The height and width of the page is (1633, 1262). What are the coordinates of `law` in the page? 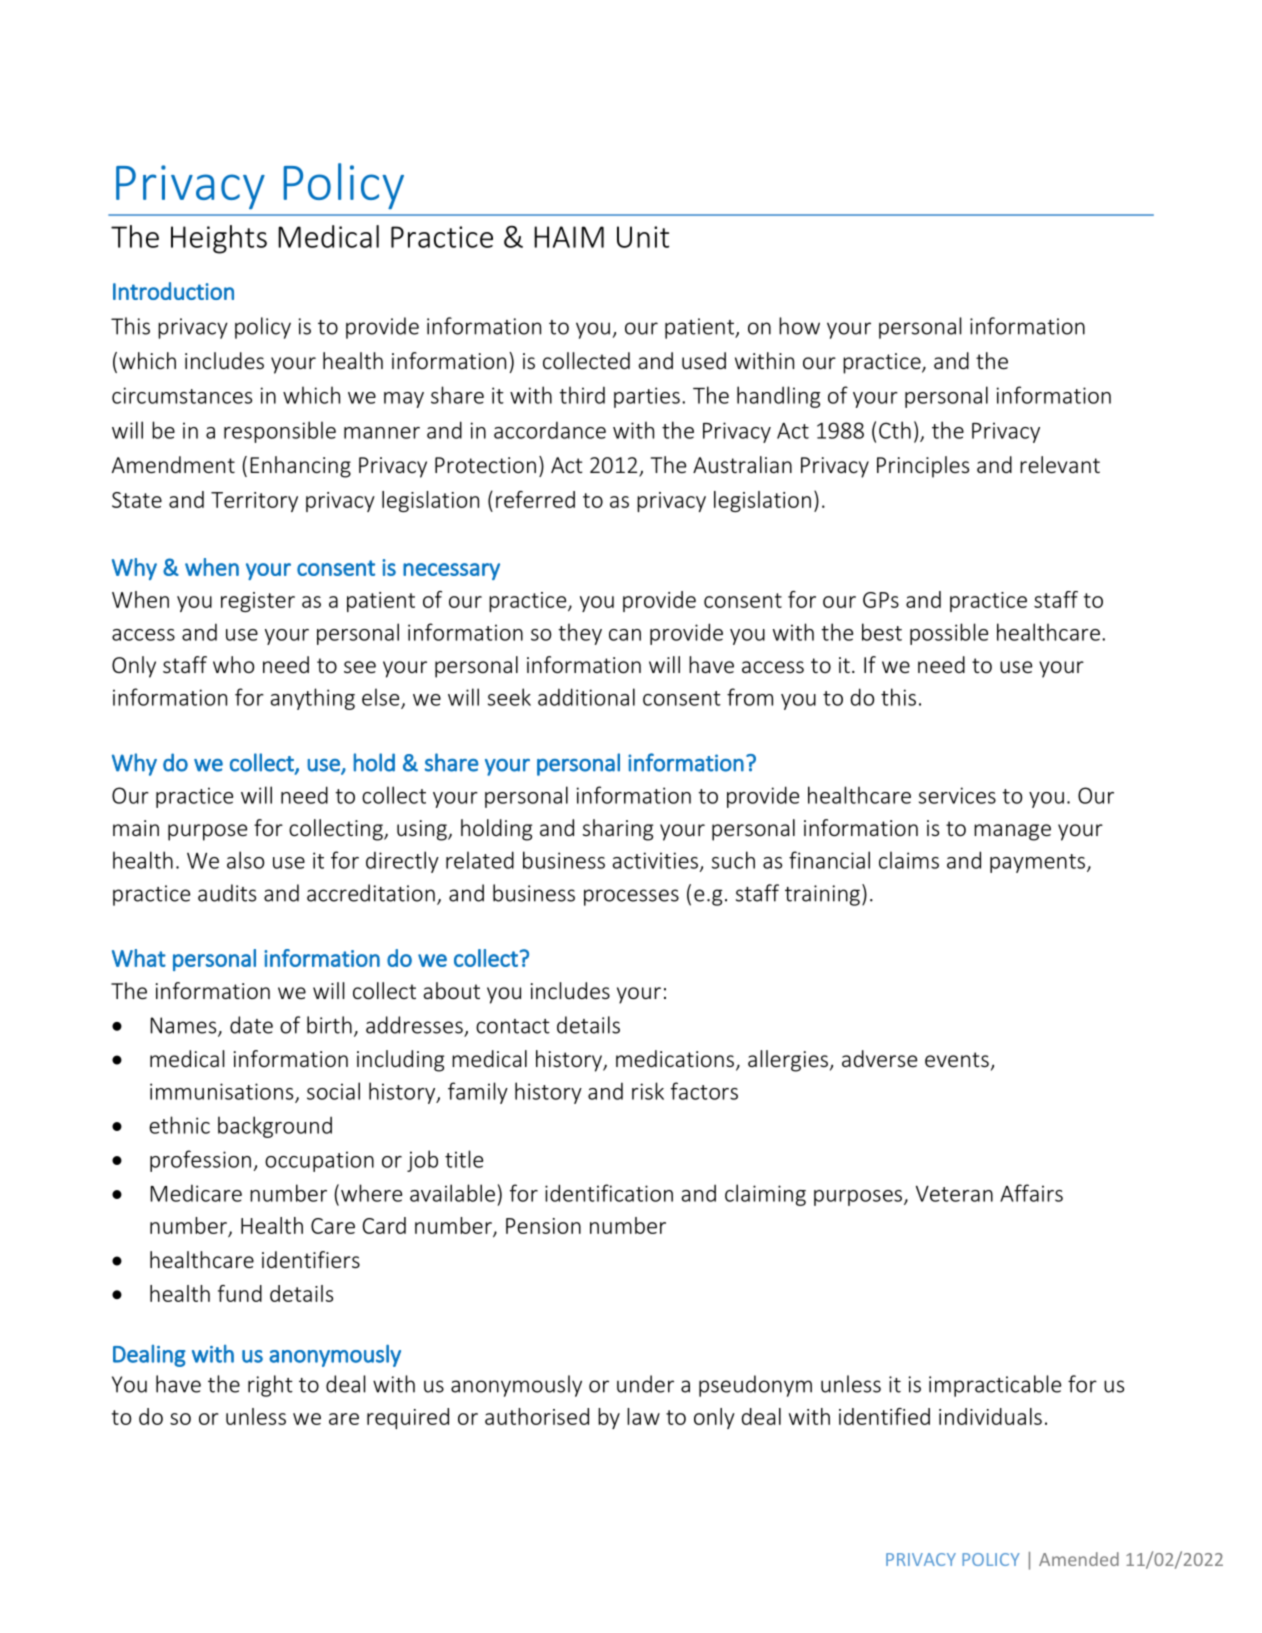 It's located at (643, 1416).
